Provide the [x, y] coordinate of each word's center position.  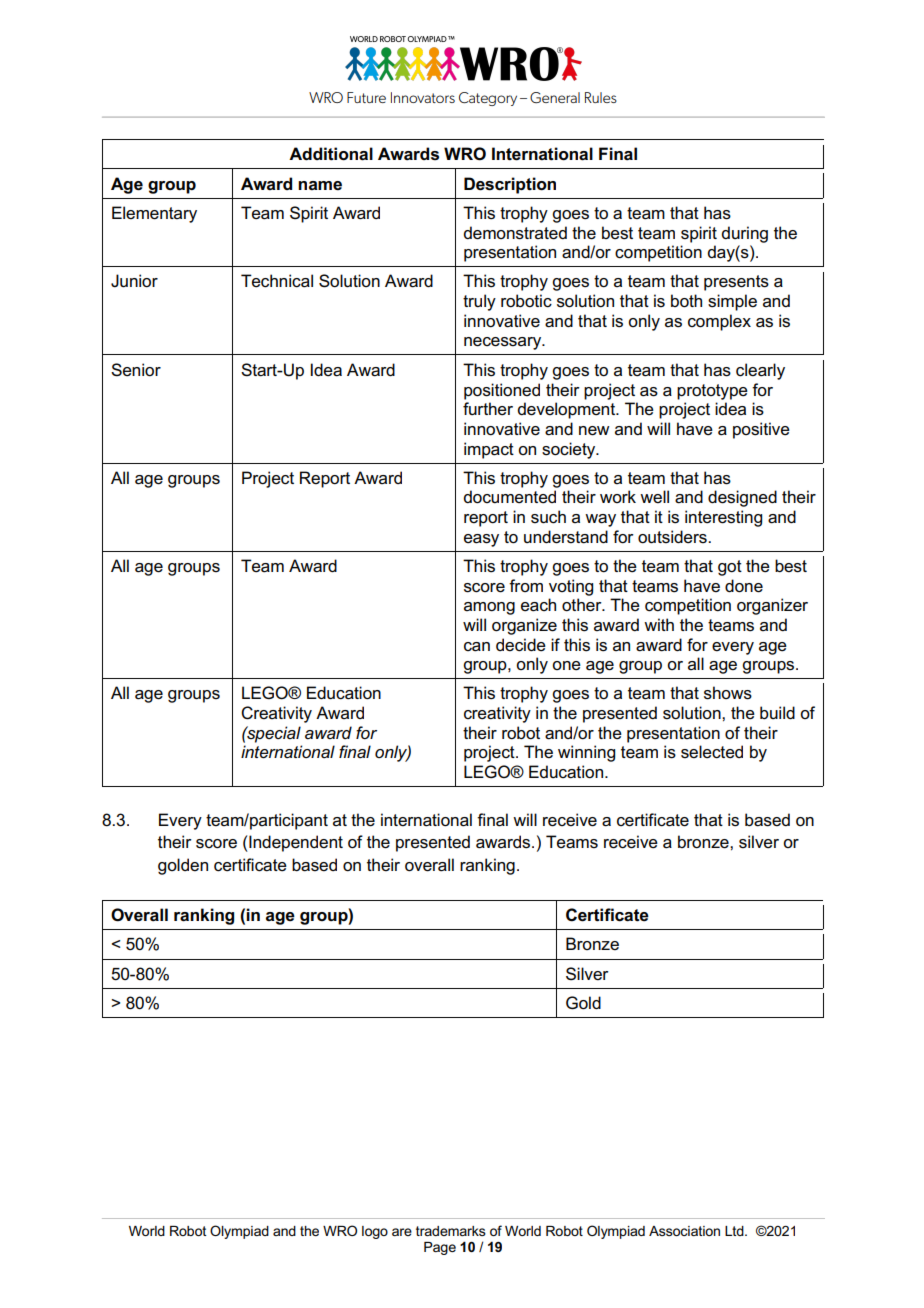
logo [375, 1232]
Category [488, 99]
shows [728, 693]
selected [712, 752]
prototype [712, 392]
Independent [295, 843]
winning [586, 753]
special [273, 734]
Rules [601, 97]
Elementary [154, 214]
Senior [136, 370]
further [488, 409]
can [477, 647]
